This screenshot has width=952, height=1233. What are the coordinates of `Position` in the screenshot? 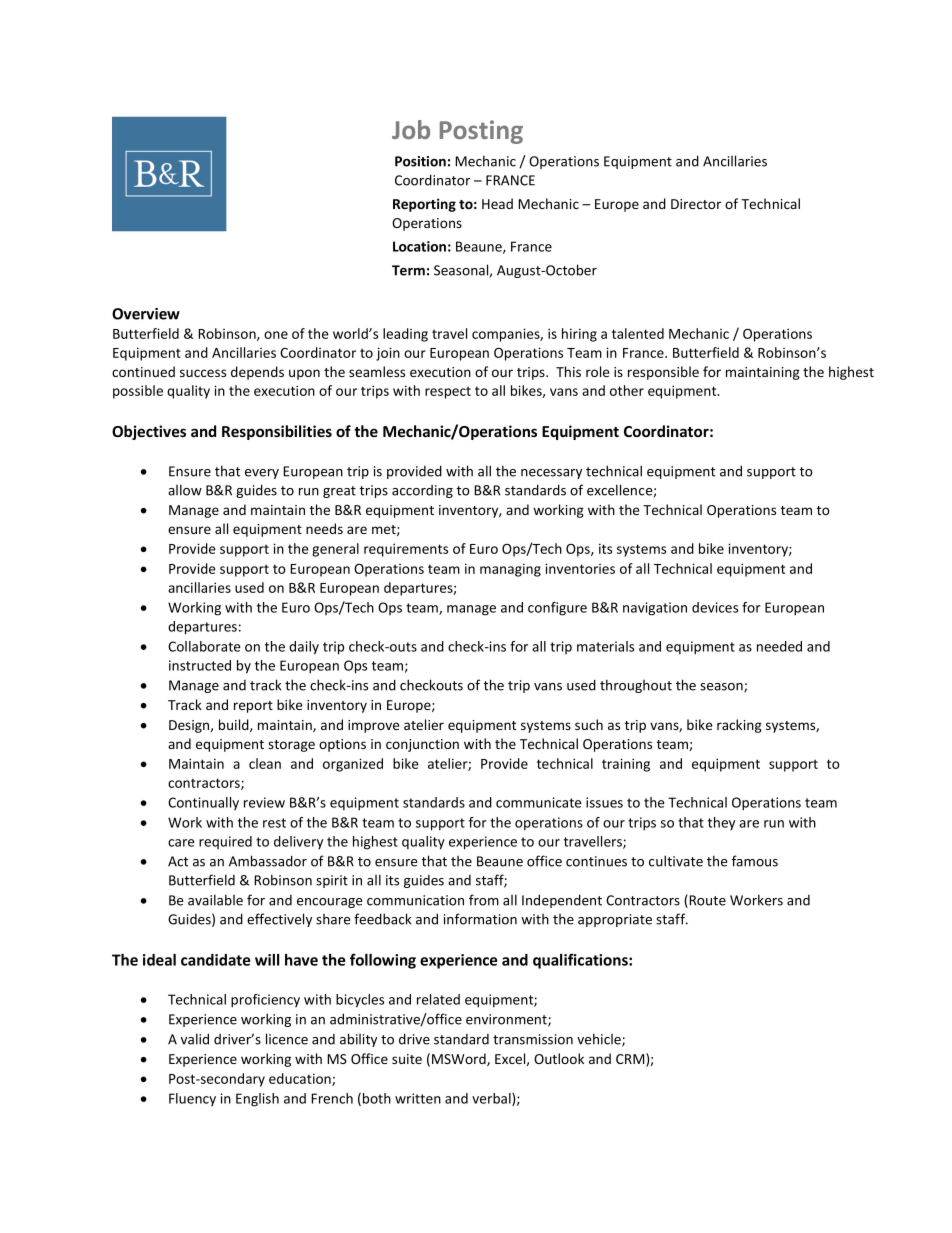 It's located at (420, 161).
